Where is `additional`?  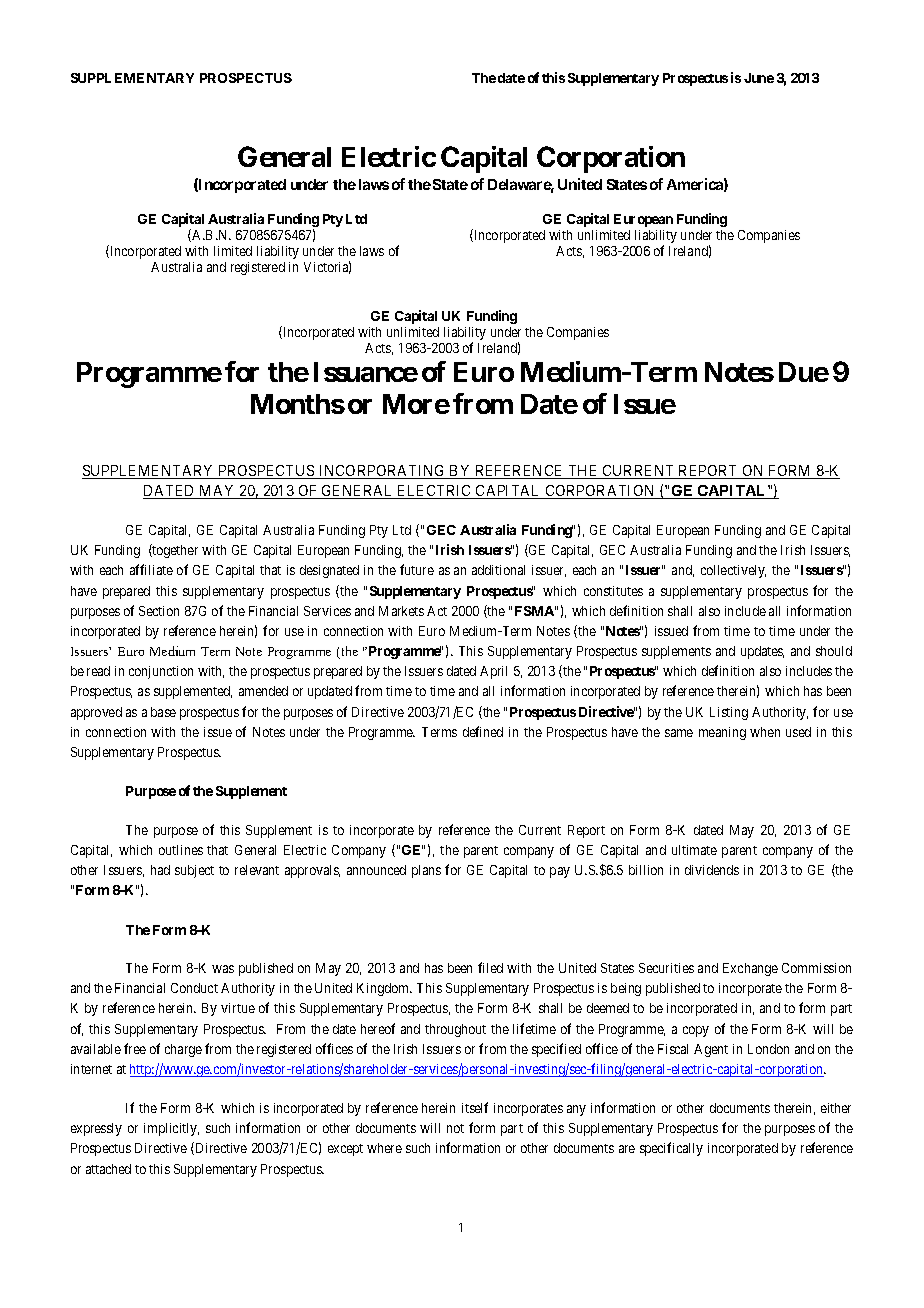 additional is located at coordinates (498, 570).
